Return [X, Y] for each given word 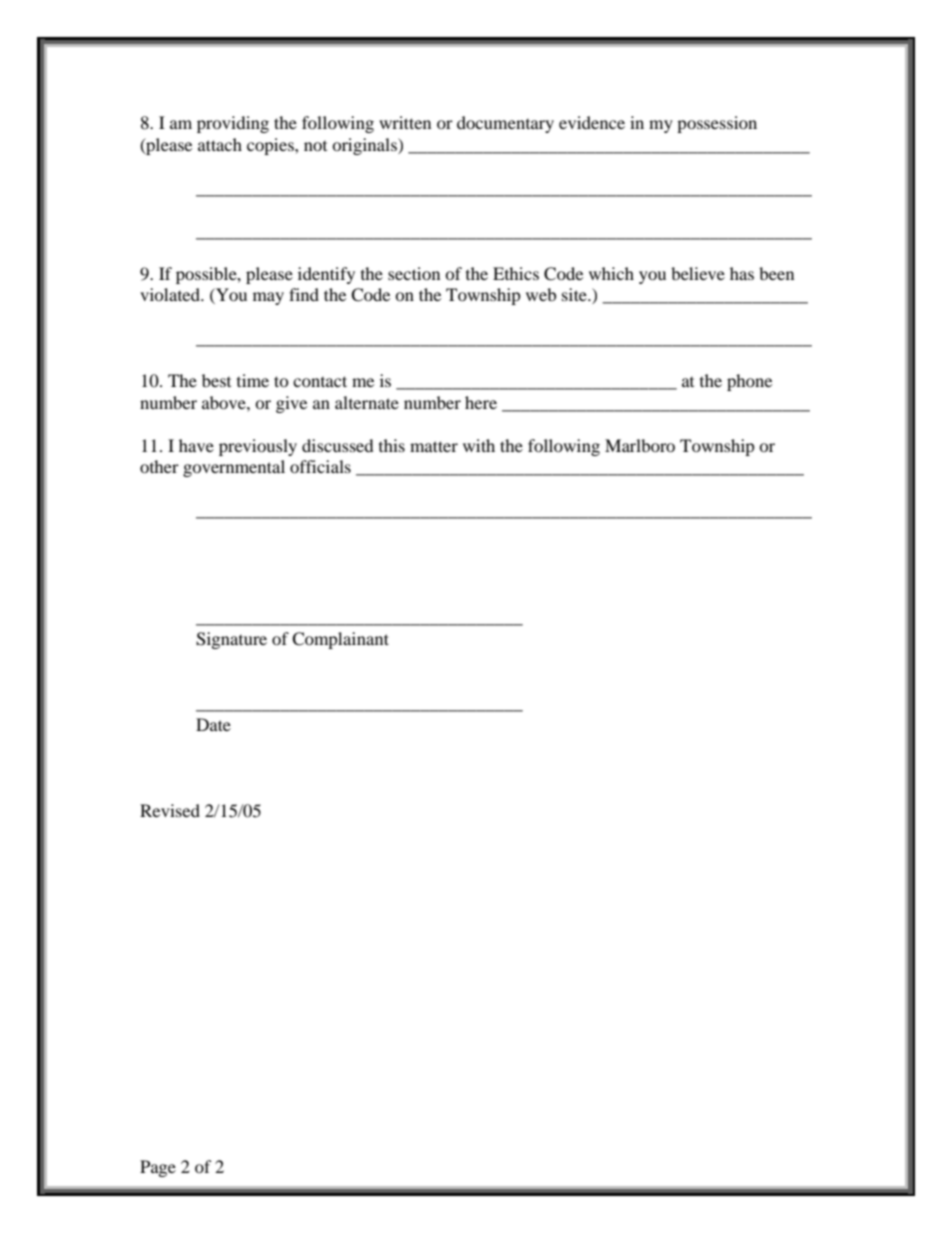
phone [749, 382]
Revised [170, 810]
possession [717, 124]
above [225, 402]
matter [434, 446]
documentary [505, 124]
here [481, 402]
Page [158, 1168]
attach [220, 144]
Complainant [340, 640]
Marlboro [640, 445]
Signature [231, 640]
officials [320, 466]
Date [213, 724]
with [479, 445]
